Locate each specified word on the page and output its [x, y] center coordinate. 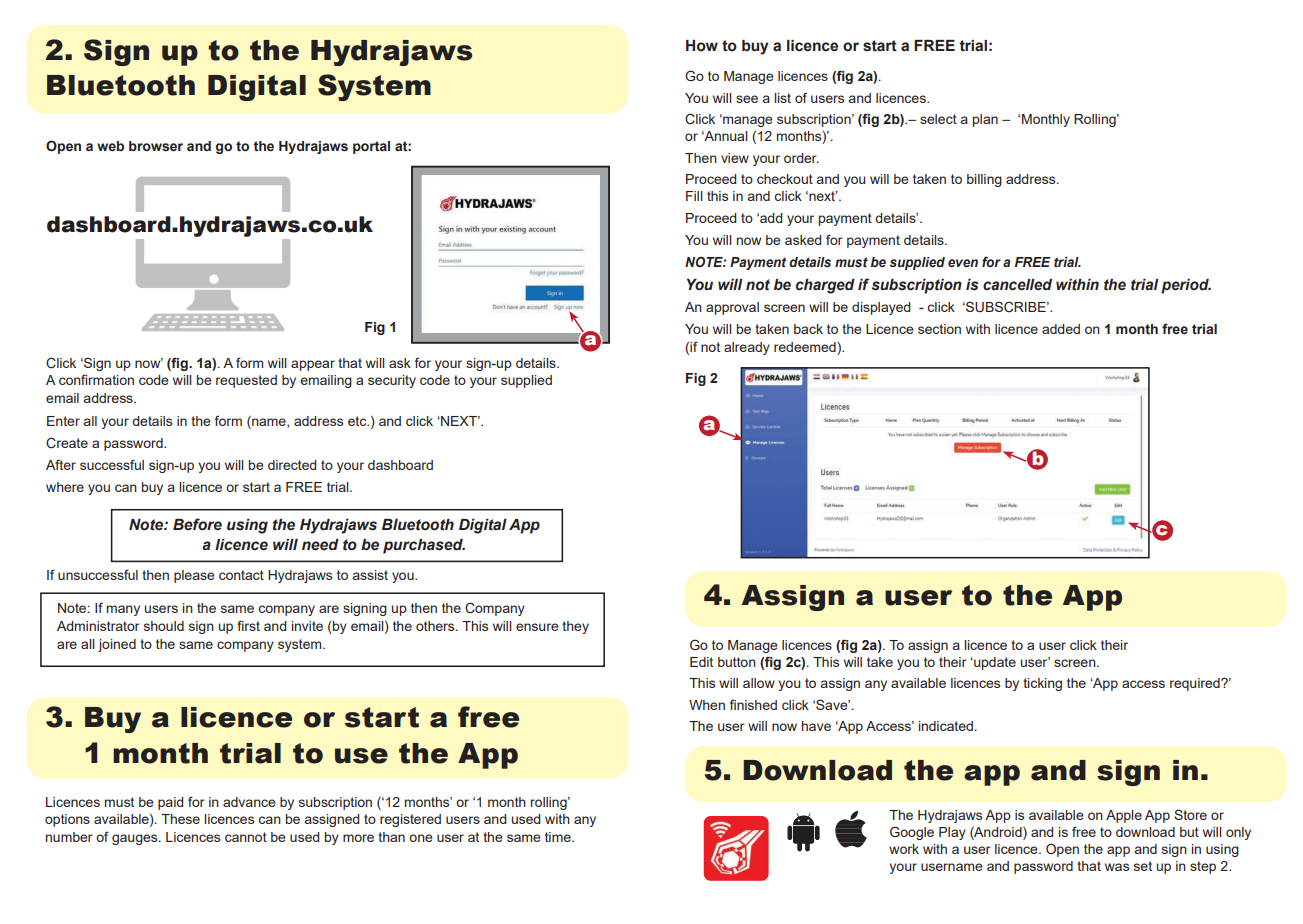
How [702, 46]
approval [732, 308]
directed [292, 465]
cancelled [1017, 285]
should [164, 626]
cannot [246, 837]
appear [313, 365]
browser [156, 146]
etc [358, 421]
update [994, 663]
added [1061, 329]
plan [985, 120]
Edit [701, 662]
